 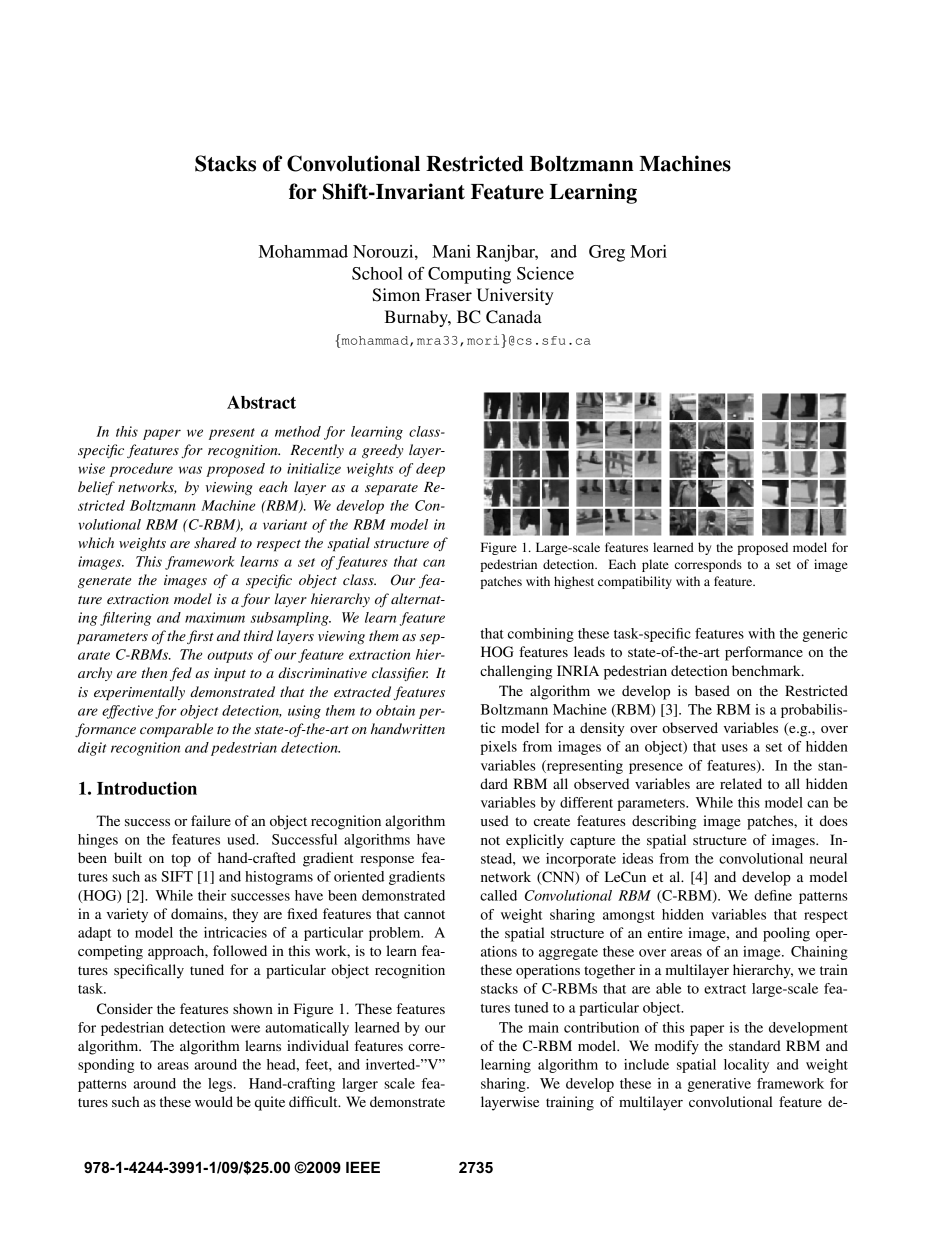 What do you see at coordinates (214, 1101) in the screenshot?
I see `would` at bounding box center [214, 1101].
